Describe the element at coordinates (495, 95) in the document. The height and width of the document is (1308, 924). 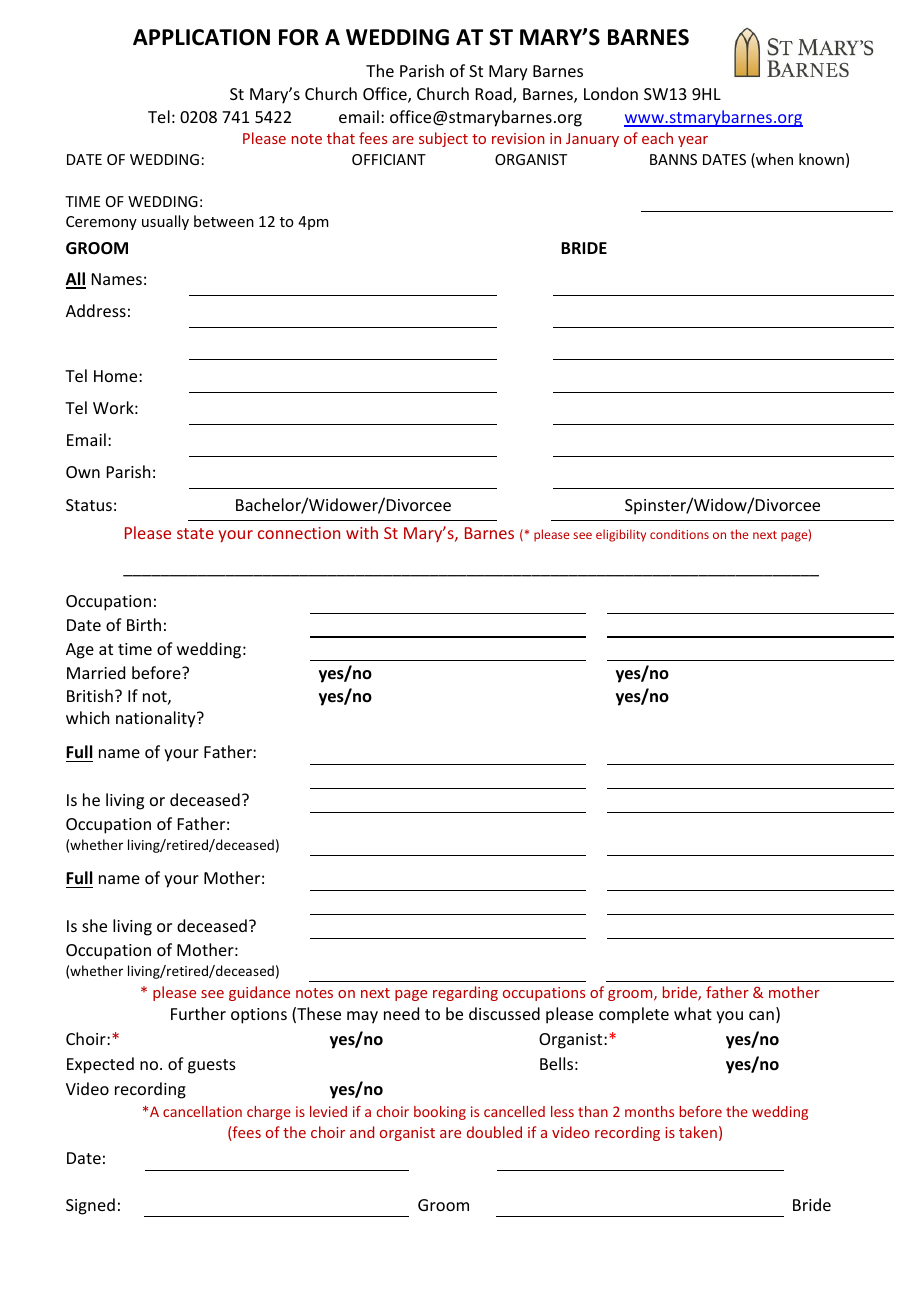
I see `Road` at that location.
